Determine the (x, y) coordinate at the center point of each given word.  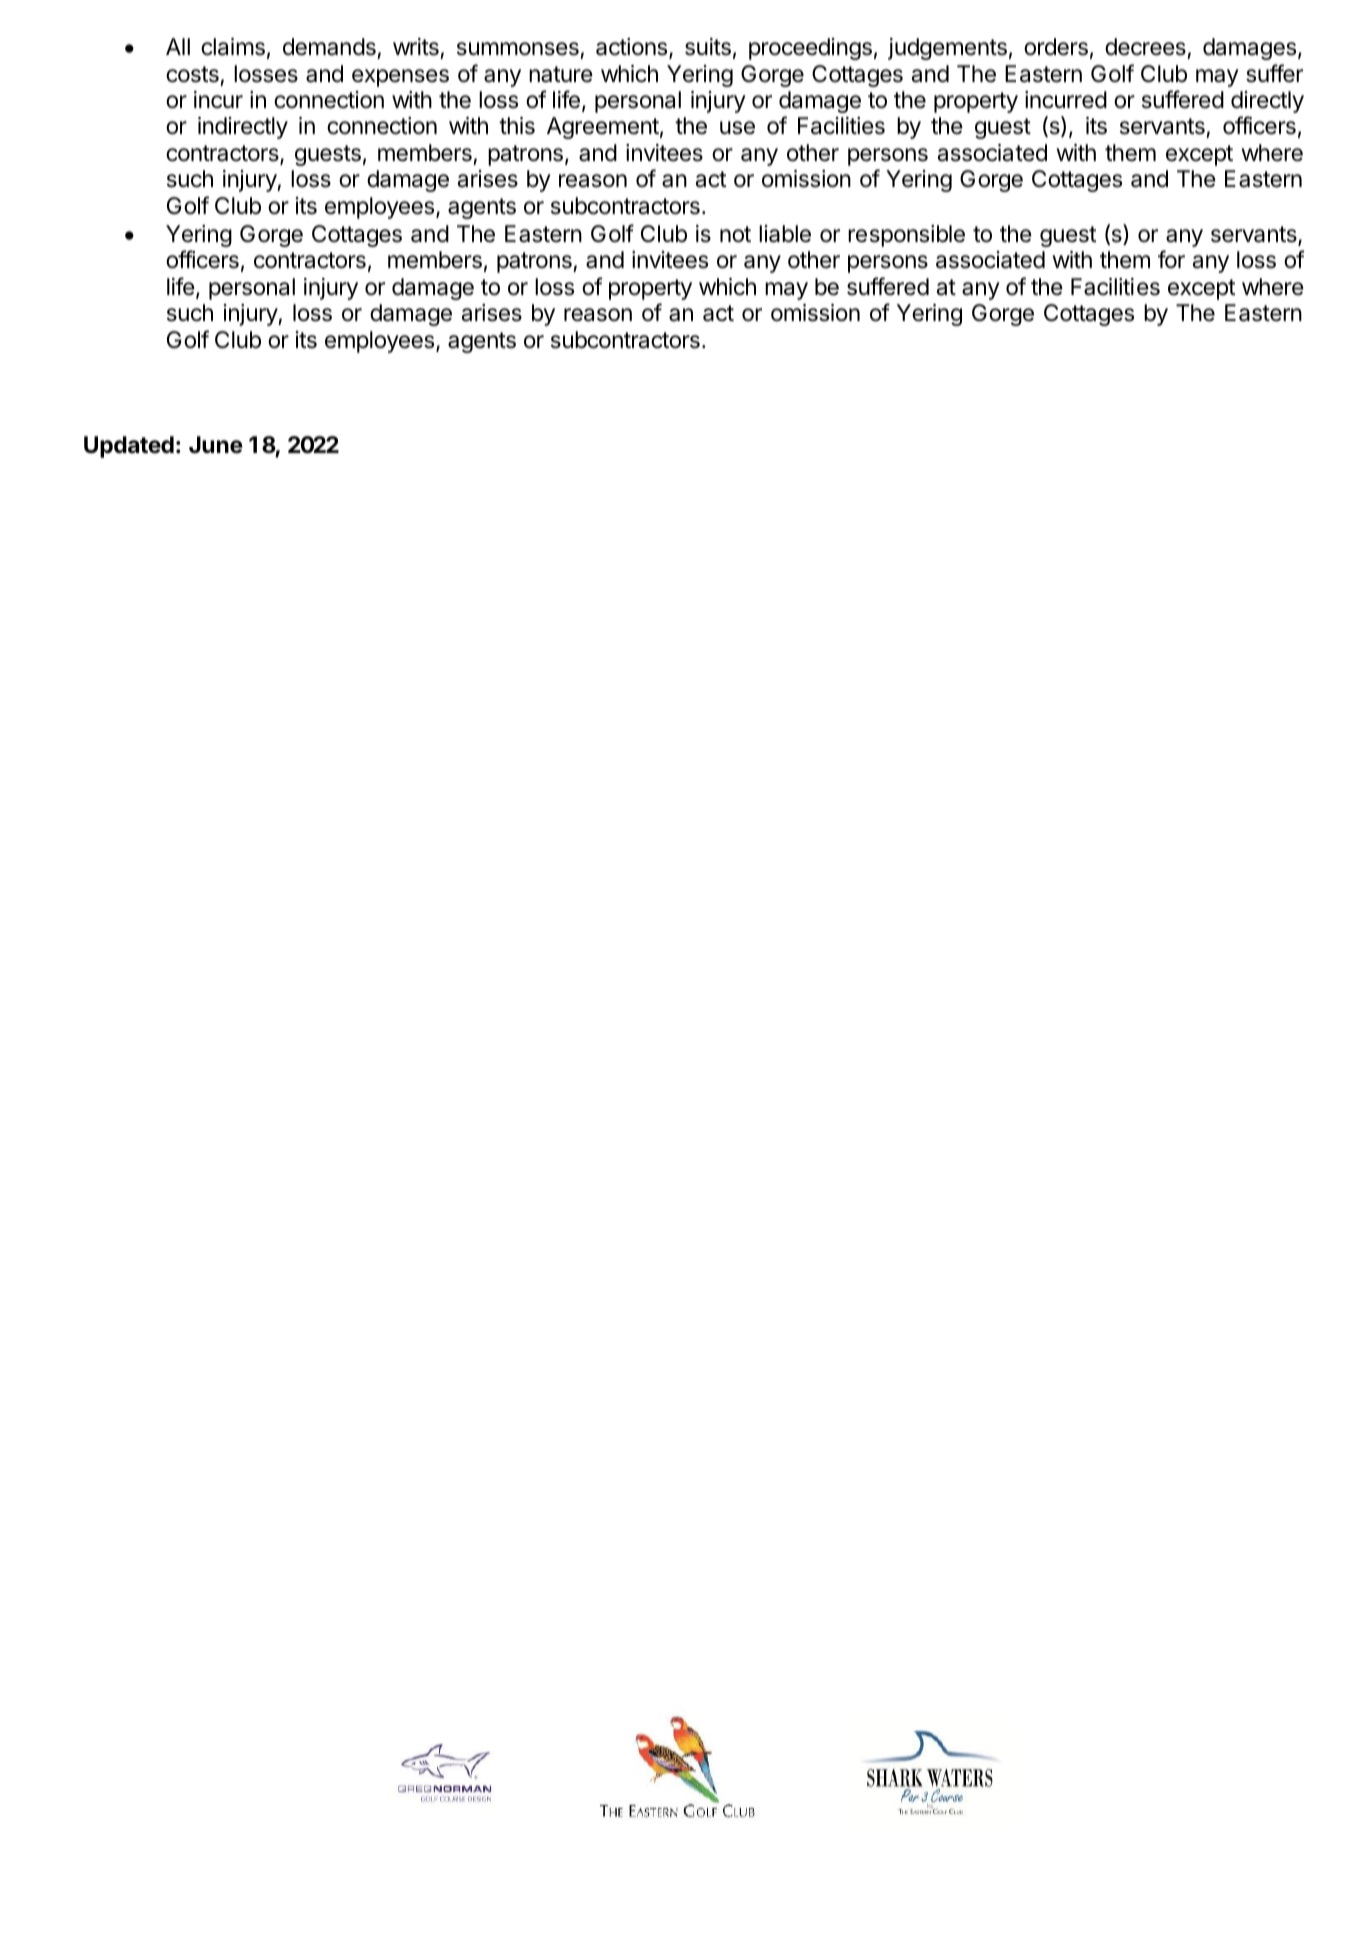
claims (233, 47)
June (216, 445)
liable (785, 234)
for (1171, 259)
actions (633, 48)
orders (1056, 47)
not (735, 234)
